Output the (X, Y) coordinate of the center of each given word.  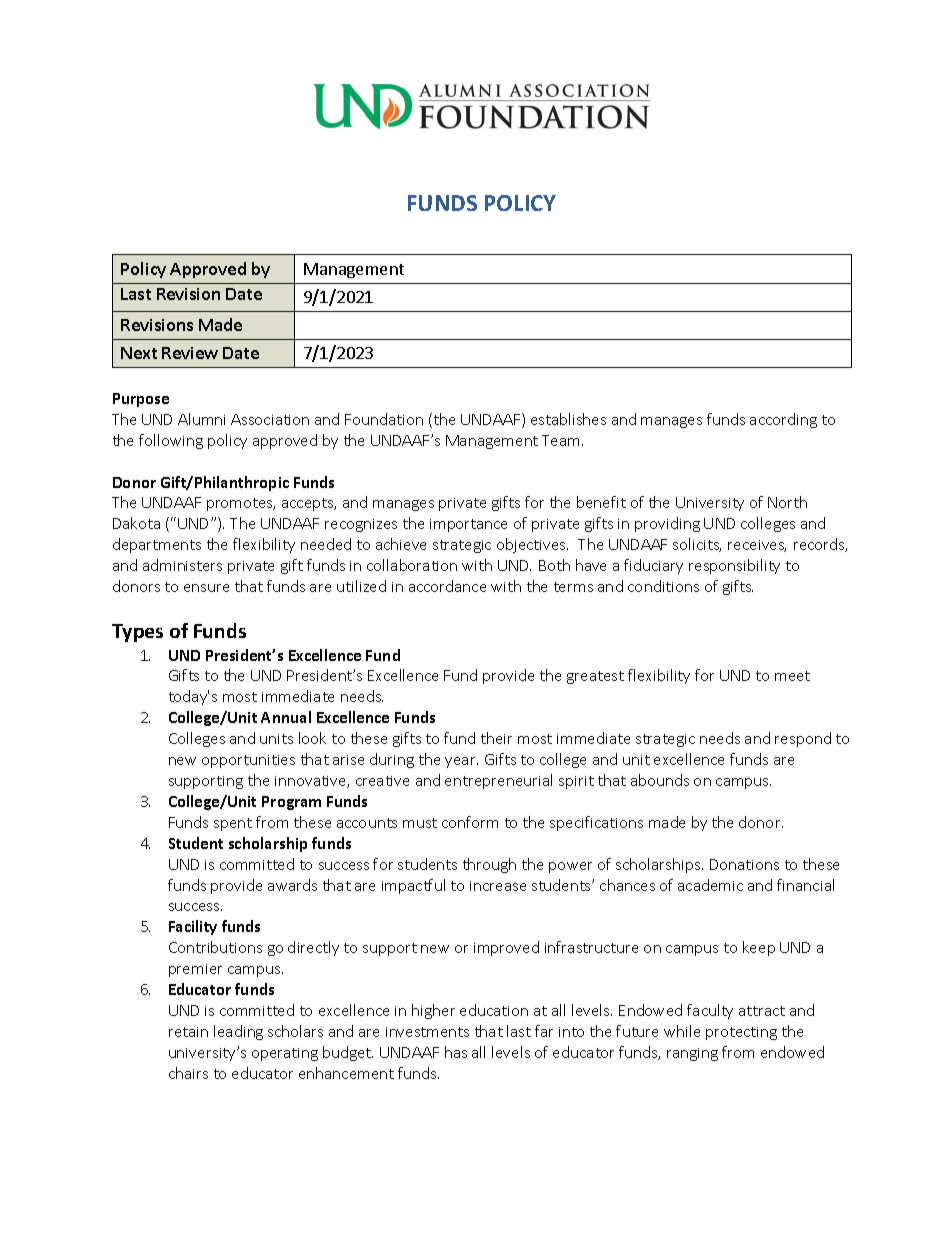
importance (468, 525)
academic (710, 885)
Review (190, 353)
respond (803, 739)
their (496, 738)
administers (182, 565)
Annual (286, 717)
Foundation (384, 419)
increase (498, 886)
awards (292, 885)
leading (238, 1032)
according (783, 420)
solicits (697, 545)
